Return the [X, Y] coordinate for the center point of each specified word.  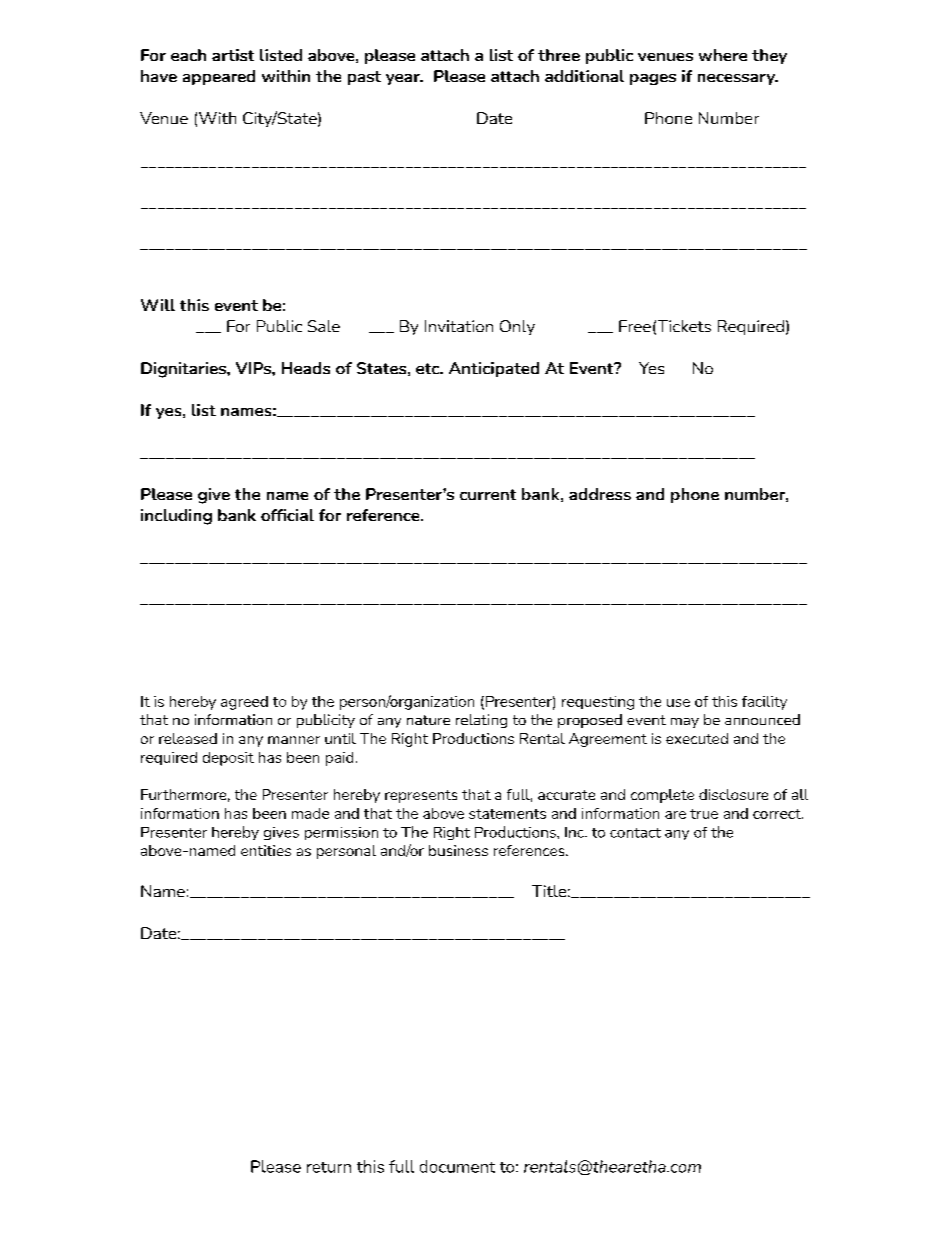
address [600, 494]
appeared [219, 77]
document [457, 1166]
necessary [737, 79]
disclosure [733, 794]
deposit [228, 759]
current [488, 494]
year [404, 79]
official [287, 515]
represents [421, 796]
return [329, 1167]
